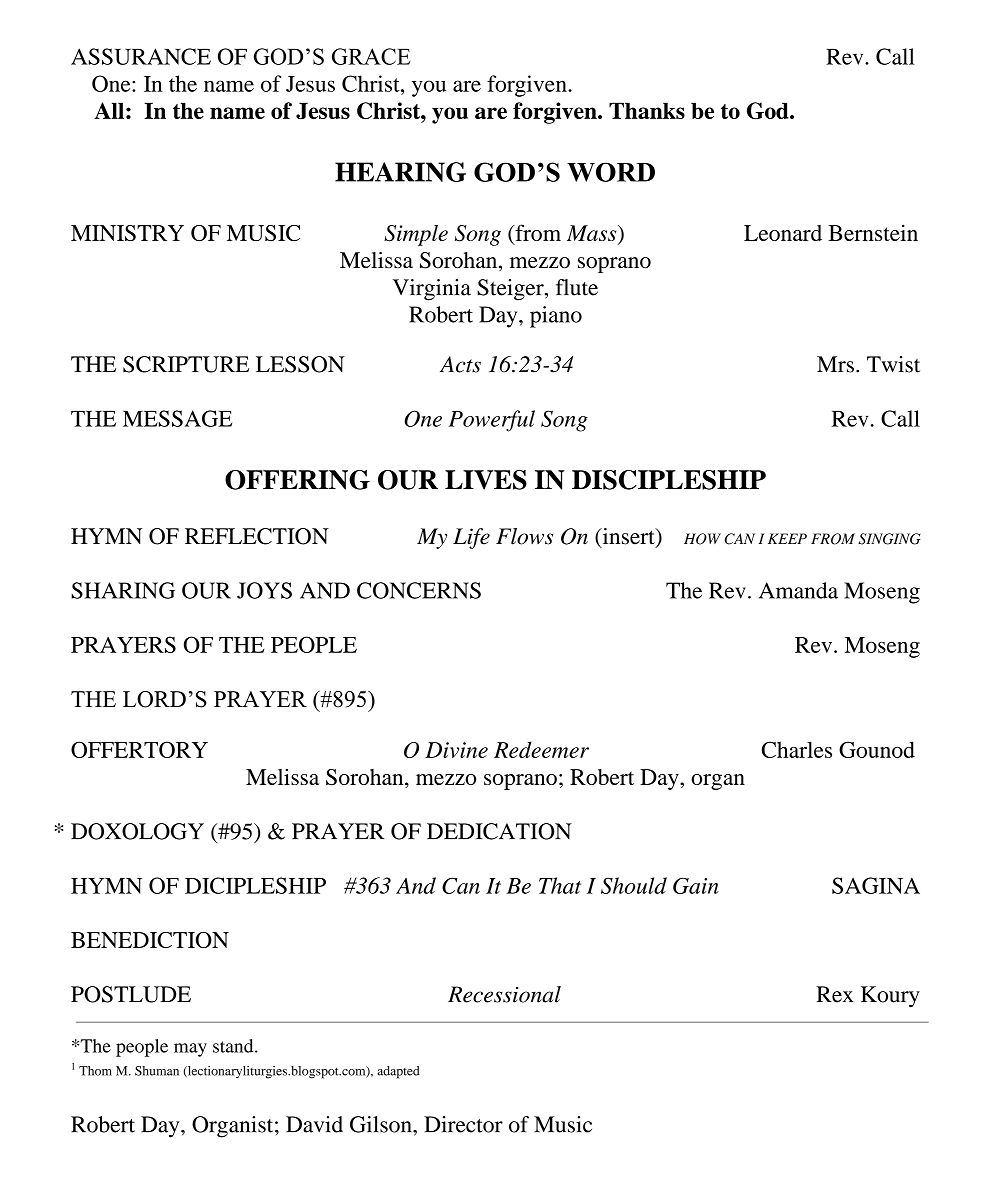 This screenshot has height=1204, width=991. What do you see at coordinates (834, 994) in the screenshot?
I see `Rex` at bounding box center [834, 994].
